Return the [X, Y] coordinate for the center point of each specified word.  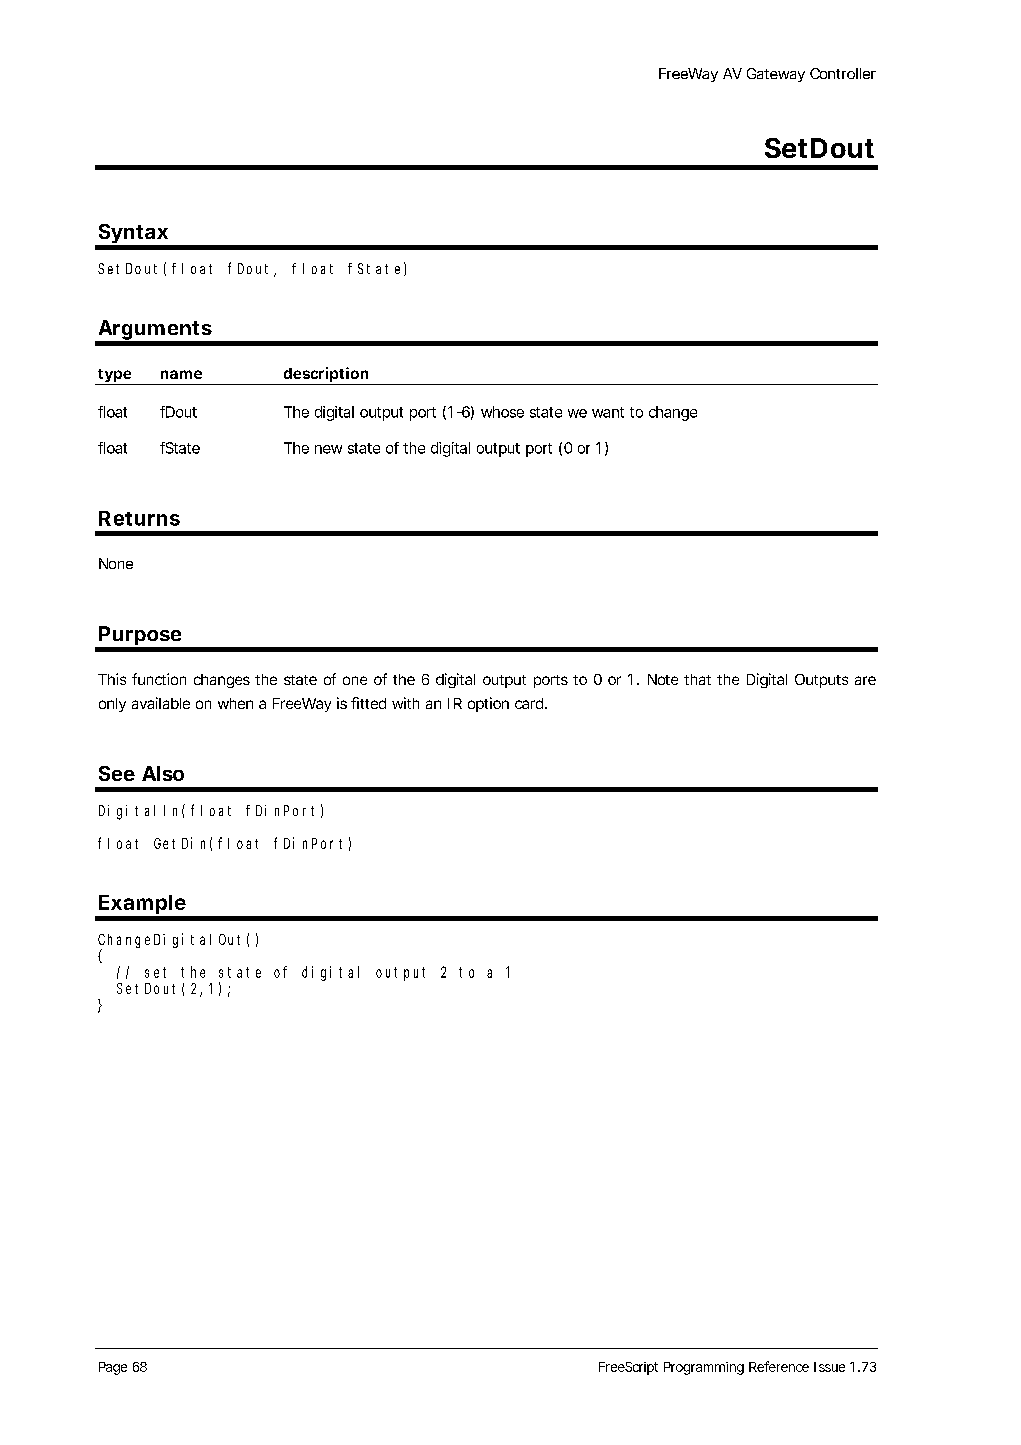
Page [113, 1368]
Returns [139, 518]
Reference [779, 1366]
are [865, 680]
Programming [704, 1368]
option [488, 704]
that [697, 679]
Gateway [776, 75]
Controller [843, 73]
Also [163, 773]
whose [502, 412]
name [181, 374]
